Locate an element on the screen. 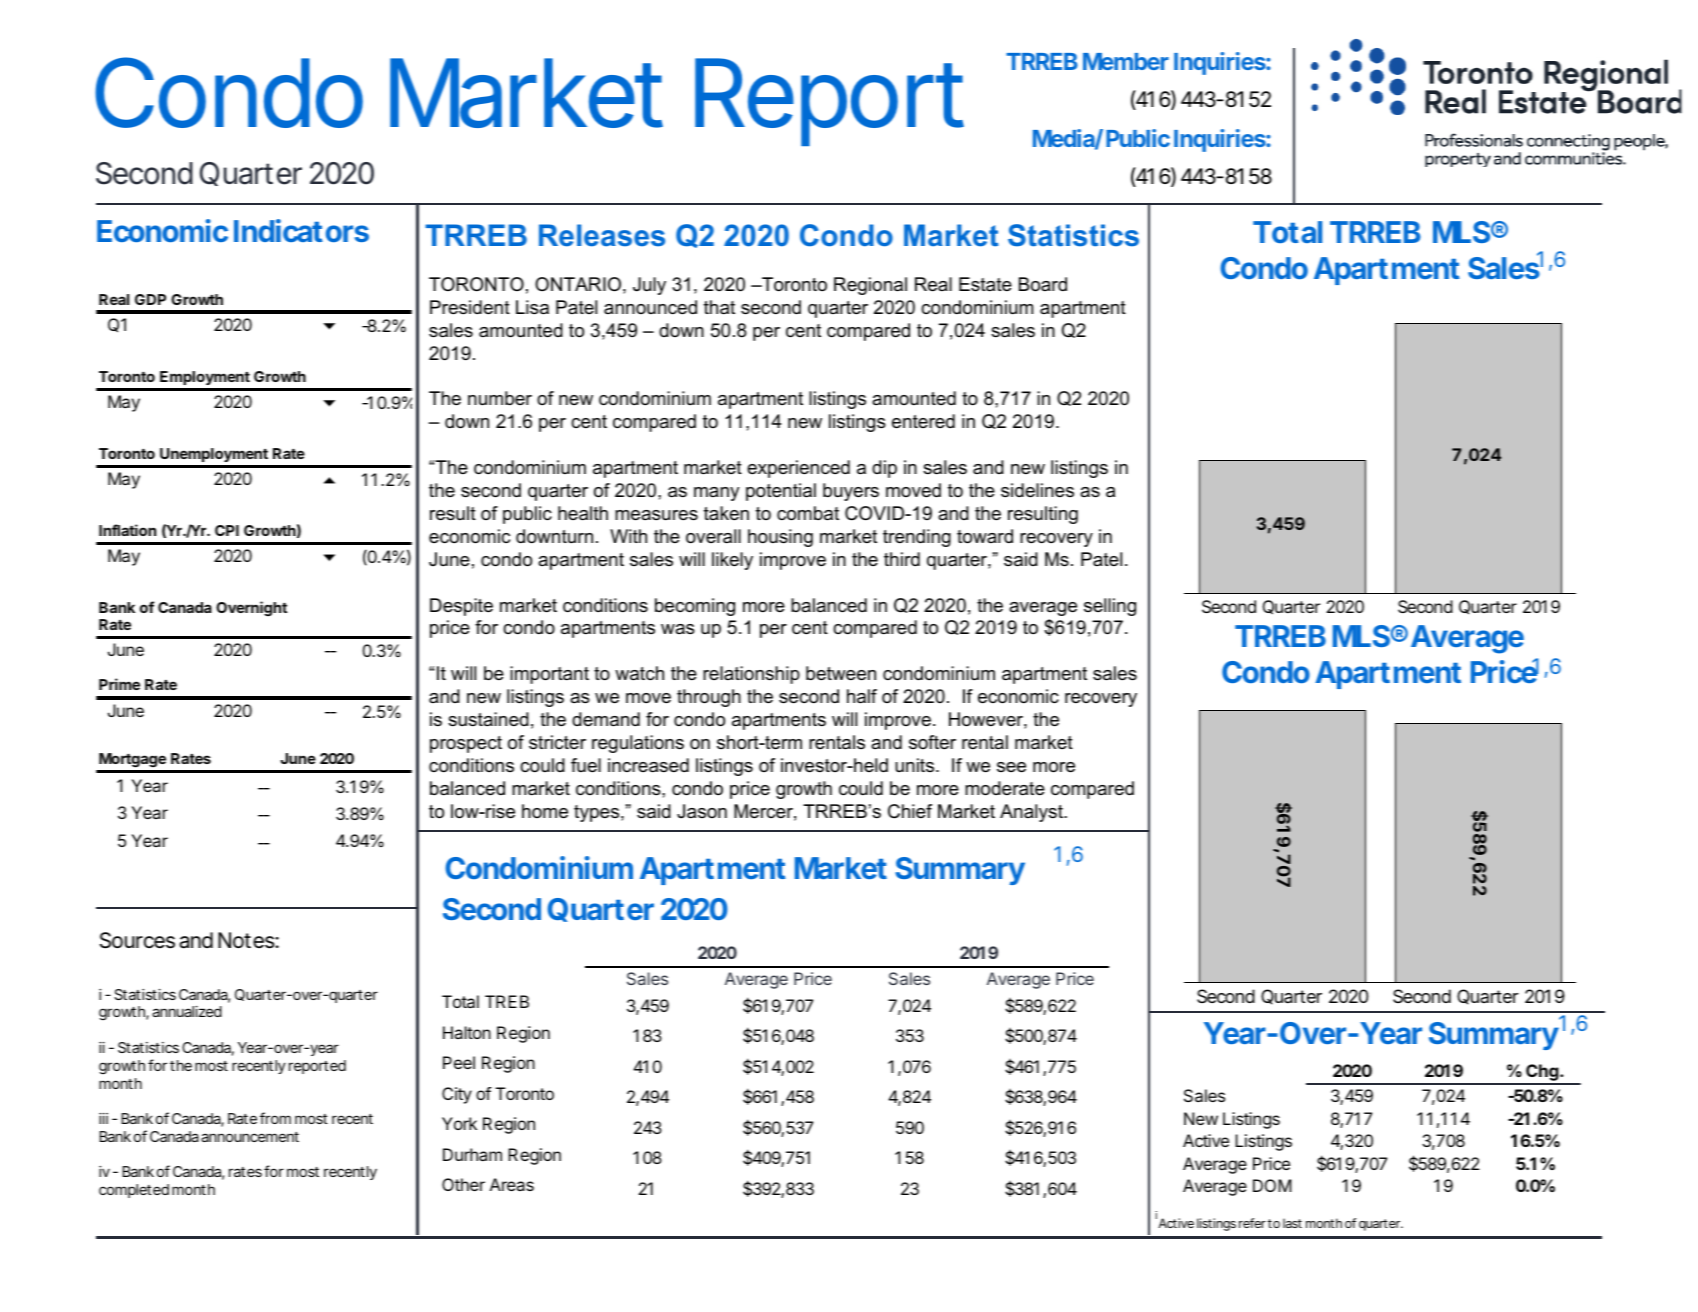  Jason is located at coordinates (702, 811).
